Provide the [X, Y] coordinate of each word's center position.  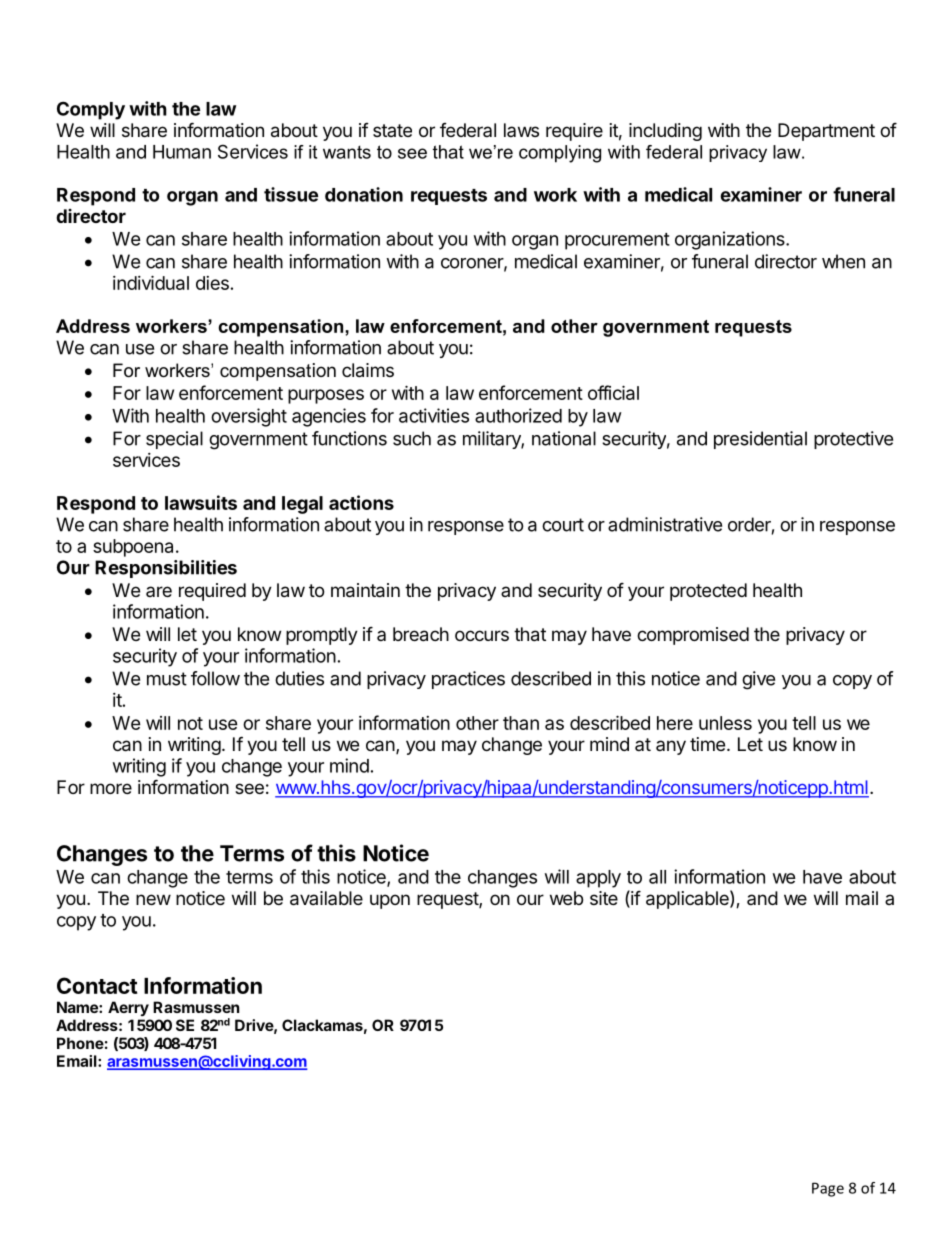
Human [182, 152]
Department [826, 132]
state [392, 130]
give [758, 680]
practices [468, 680]
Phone [80, 1043]
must [167, 679]
